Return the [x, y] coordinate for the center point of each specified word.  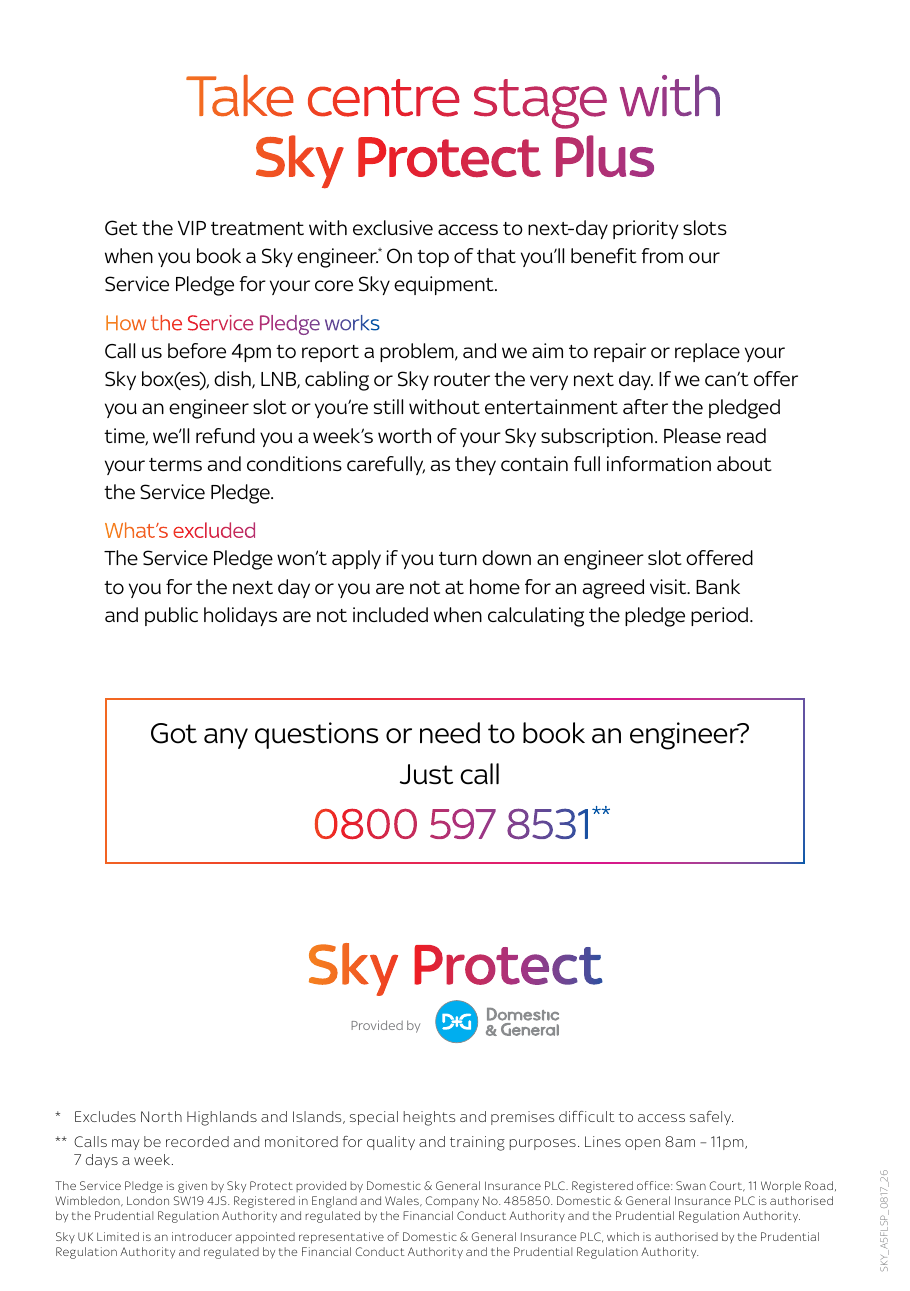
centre [384, 98]
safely [711, 1118]
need [450, 733]
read [746, 436]
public [171, 616]
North [161, 1116]
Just [426, 774]
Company [452, 1202]
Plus [605, 156]
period [721, 616]
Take [240, 96]
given [192, 1187]
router [462, 380]
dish [233, 380]
